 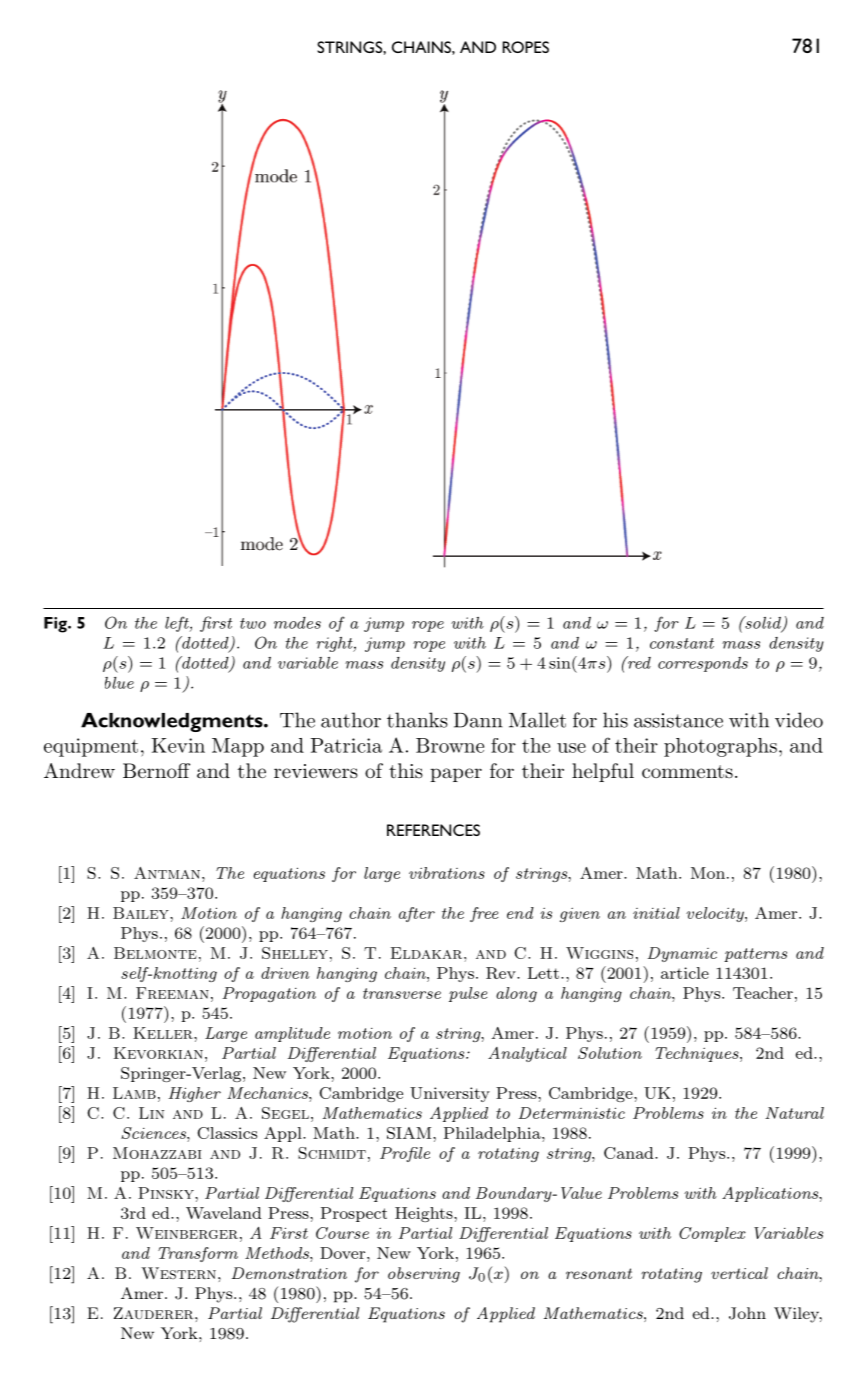 I want to click on right, so click(x=335, y=644).
